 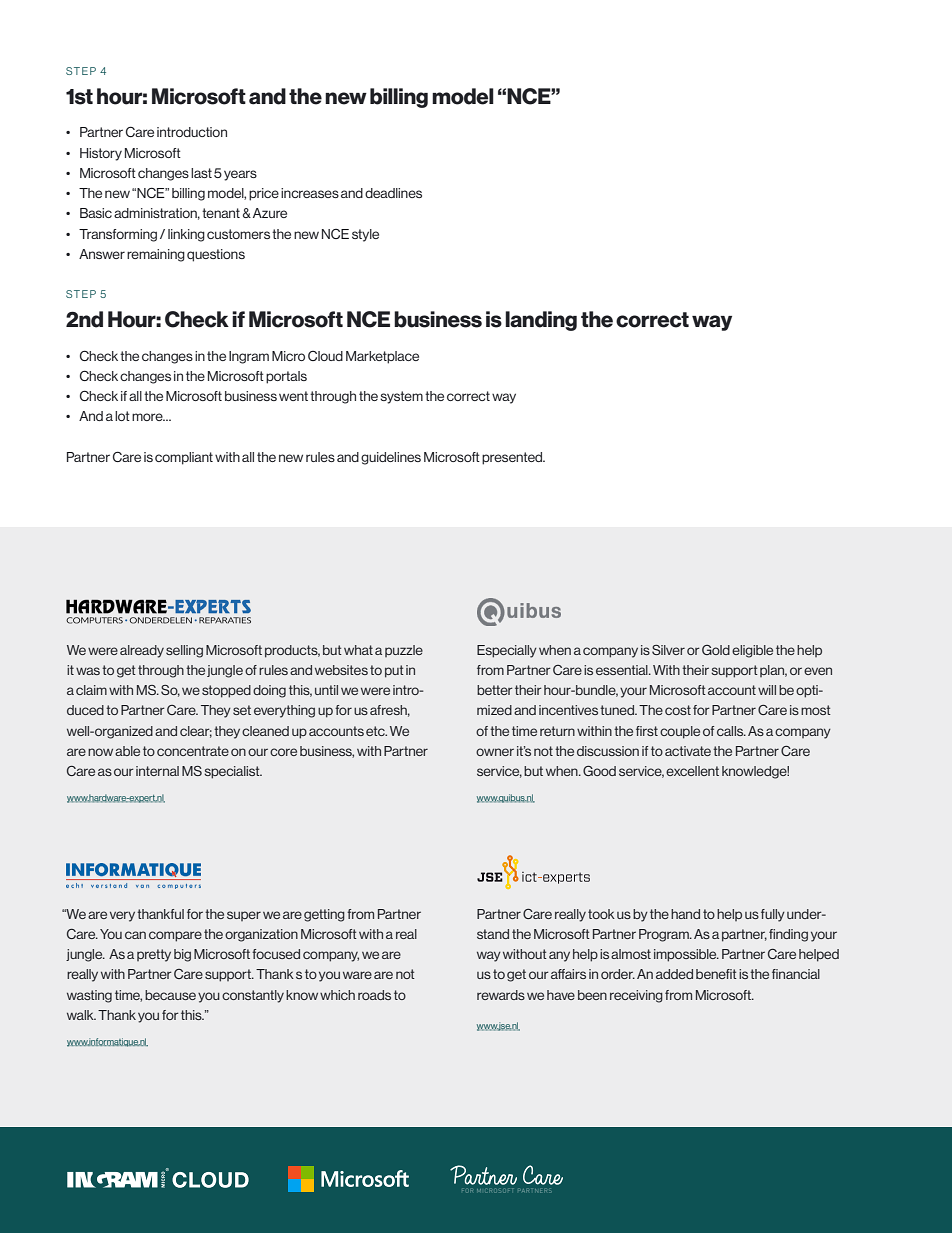 What do you see at coordinates (495, 690) in the screenshot?
I see `better` at bounding box center [495, 690].
